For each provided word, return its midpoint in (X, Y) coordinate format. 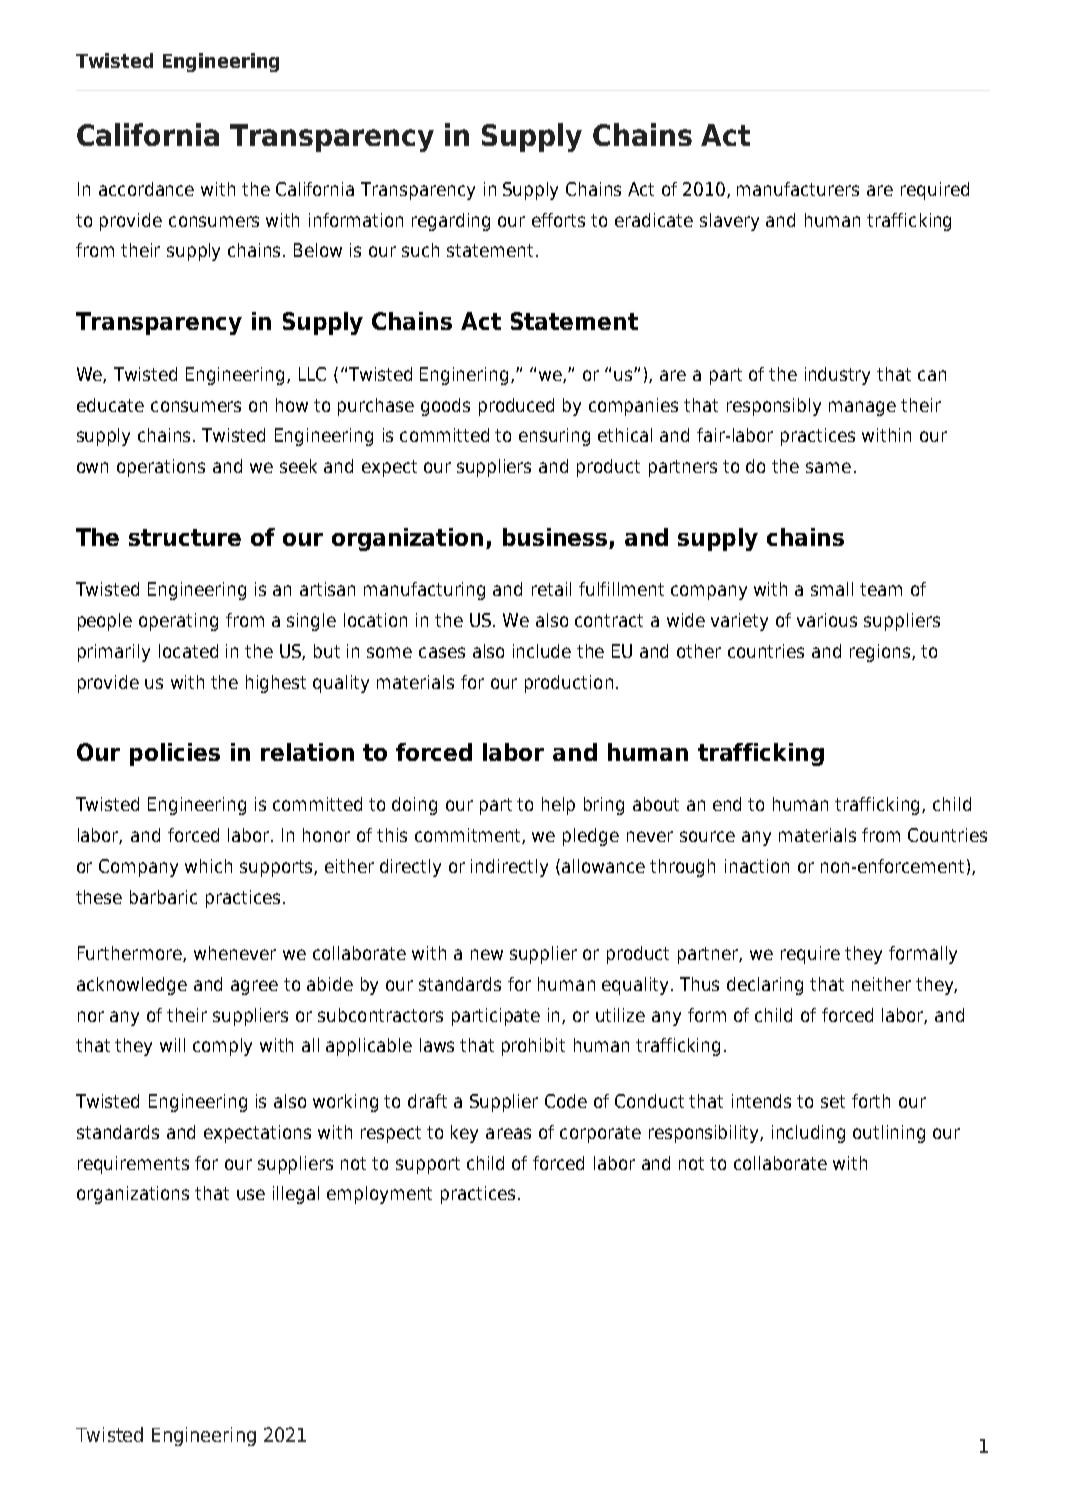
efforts (558, 220)
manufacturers (798, 189)
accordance (146, 189)
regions (880, 653)
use (251, 1194)
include (542, 651)
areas (508, 1133)
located (188, 651)
